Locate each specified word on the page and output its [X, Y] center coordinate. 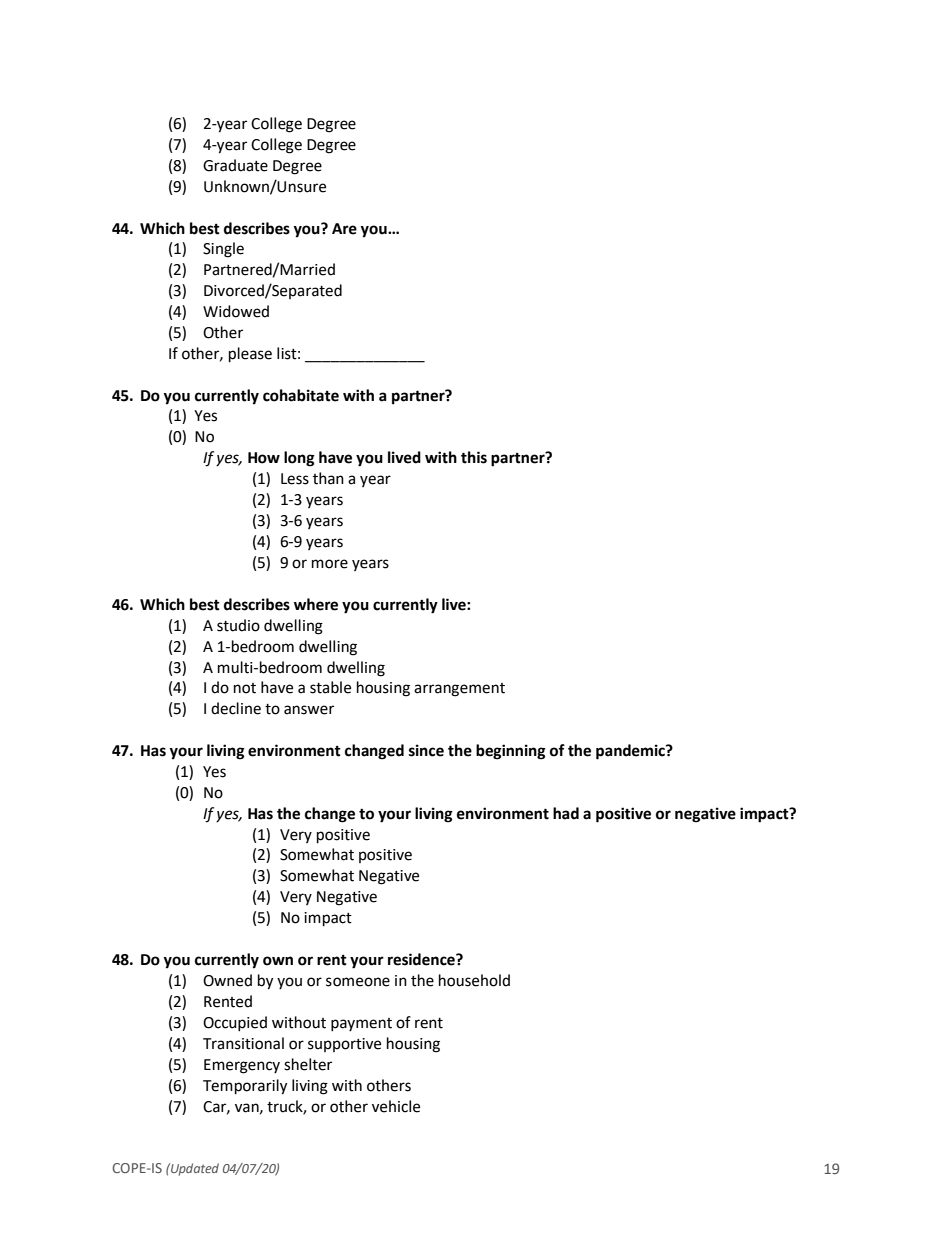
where [316, 604]
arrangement [459, 690]
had [566, 813]
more [330, 564]
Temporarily [245, 1087]
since [426, 750]
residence [422, 959]
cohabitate [301, 395]
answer [309, 710]
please [250, 355]
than [328, 478]
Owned [227, 980]
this [474, 457]
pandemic [631, 752]
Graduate [235, 165]
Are [344, 229]
